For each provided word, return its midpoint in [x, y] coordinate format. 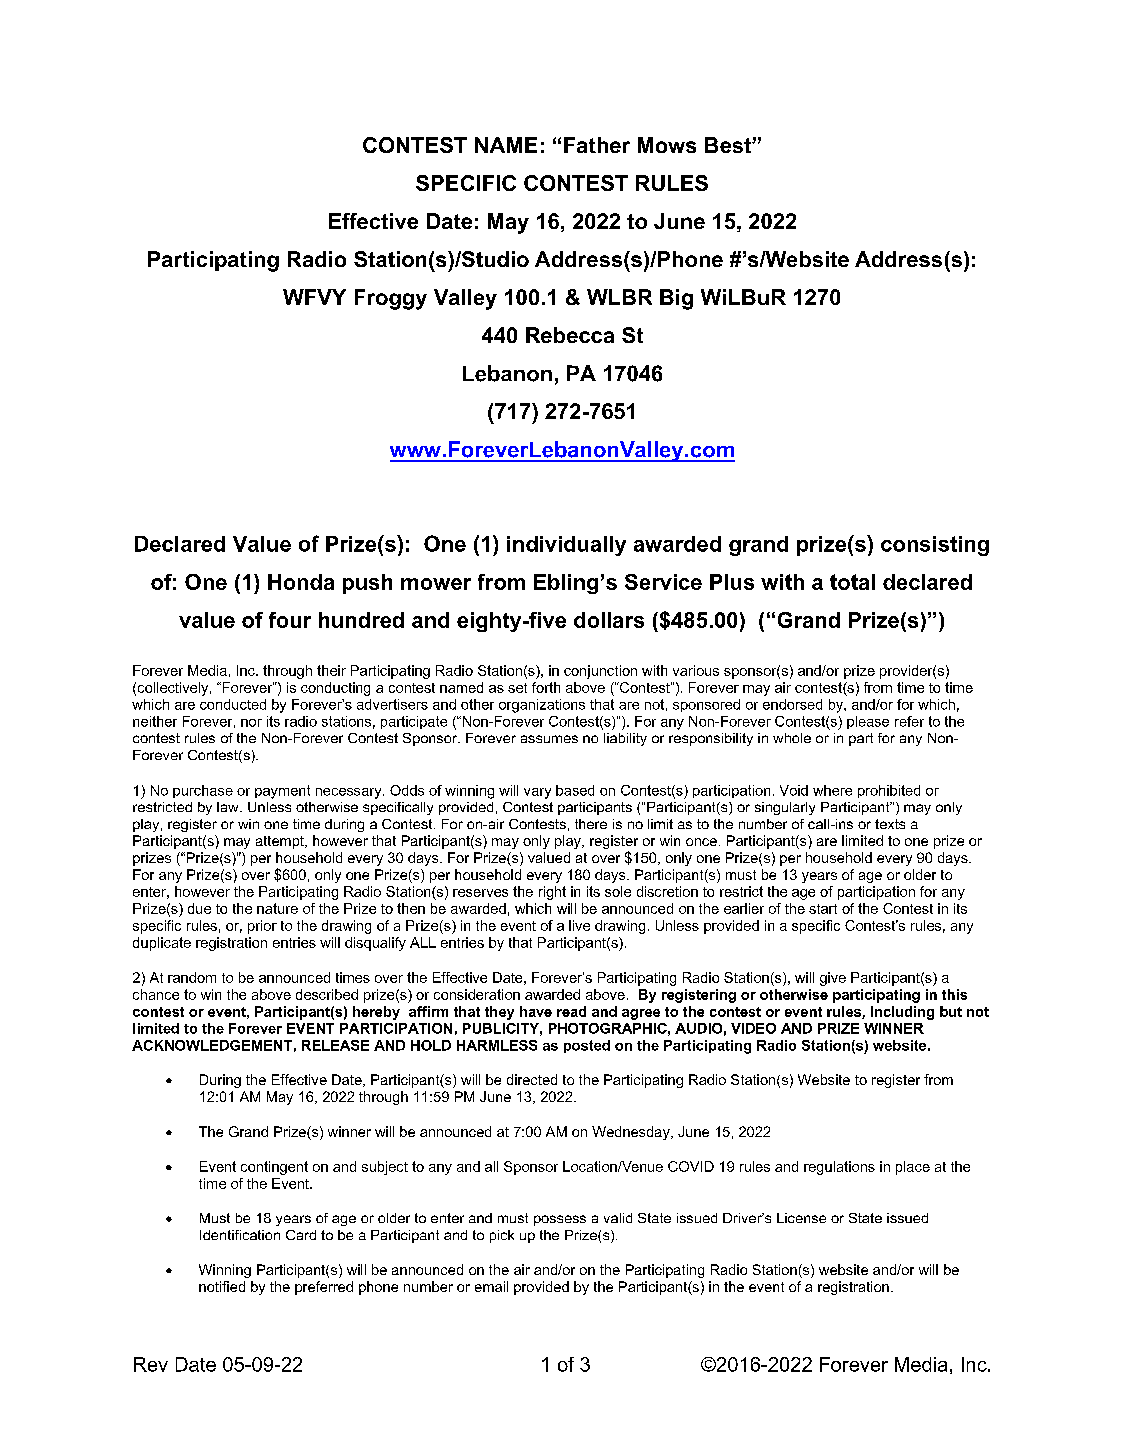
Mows [667, 145]
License [801, 1218]
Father [597, 145]
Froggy [391, 299]
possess [560, 1220]
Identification [240, 1235]
